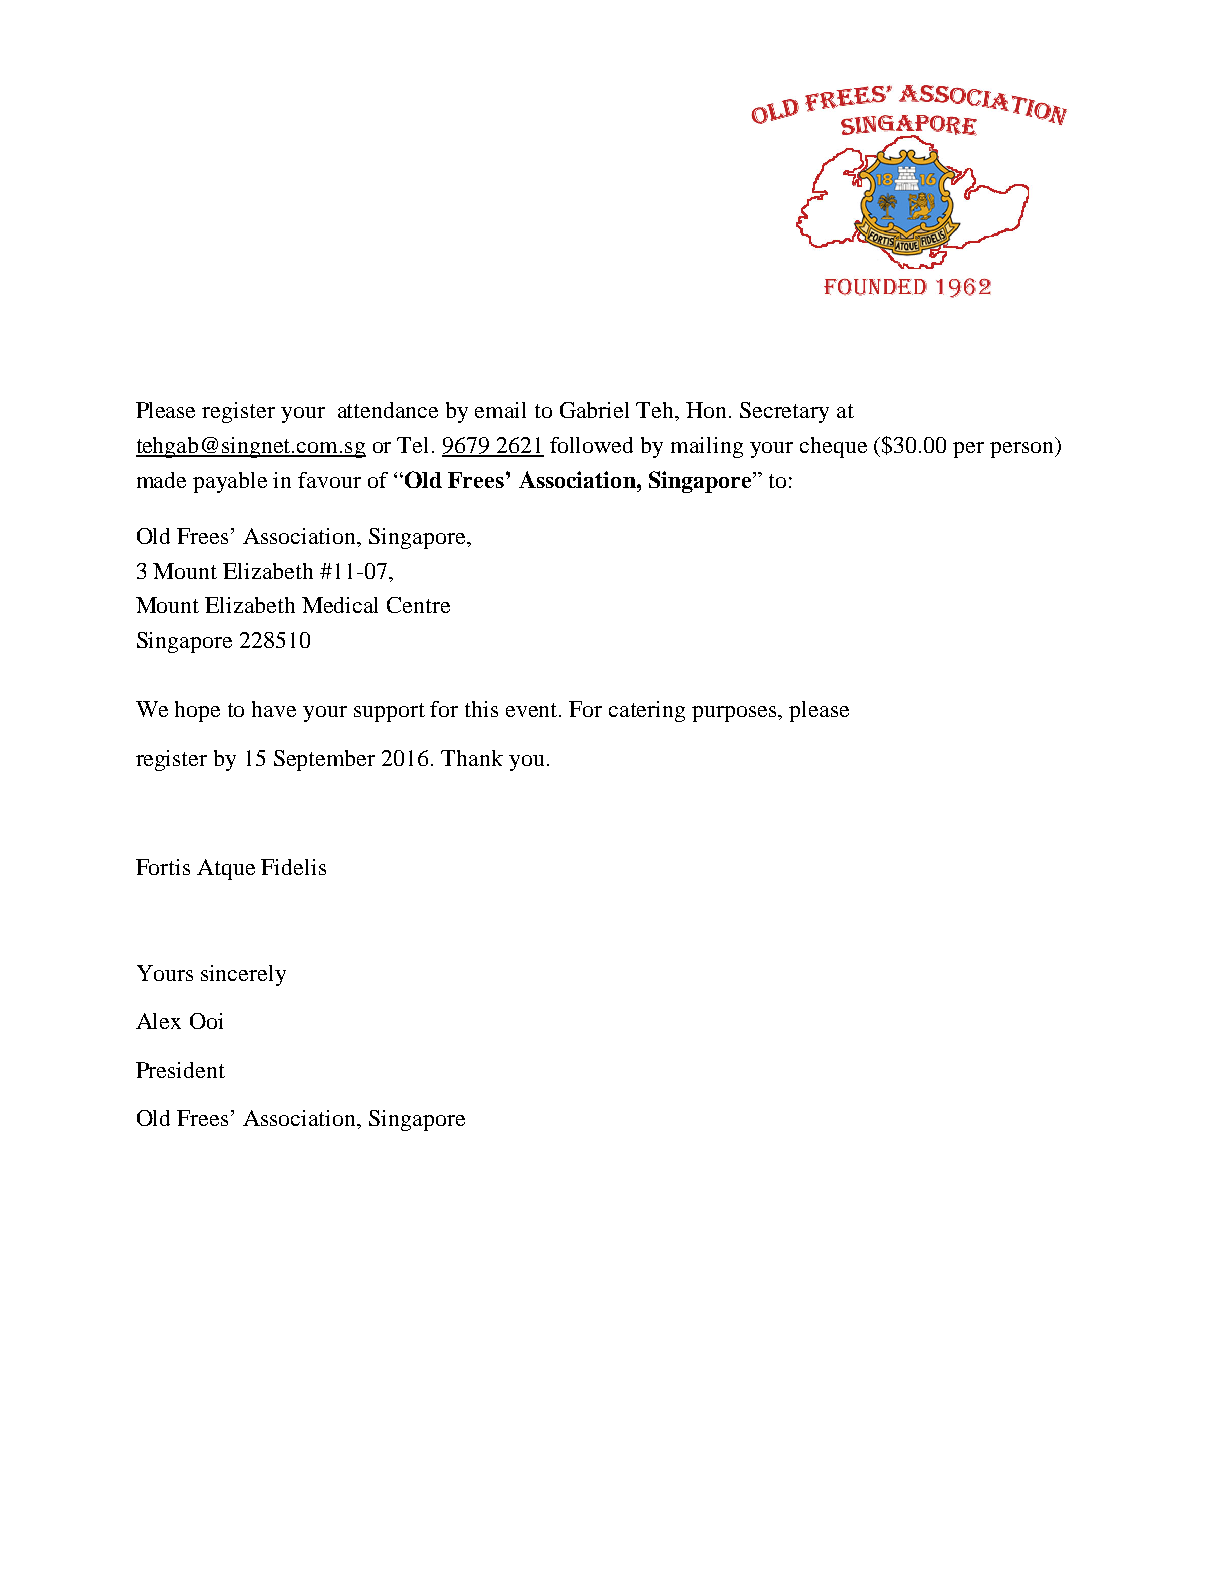 This screenshot has height=1580, width=1223. I want to click on catering, so click(647, 711).
